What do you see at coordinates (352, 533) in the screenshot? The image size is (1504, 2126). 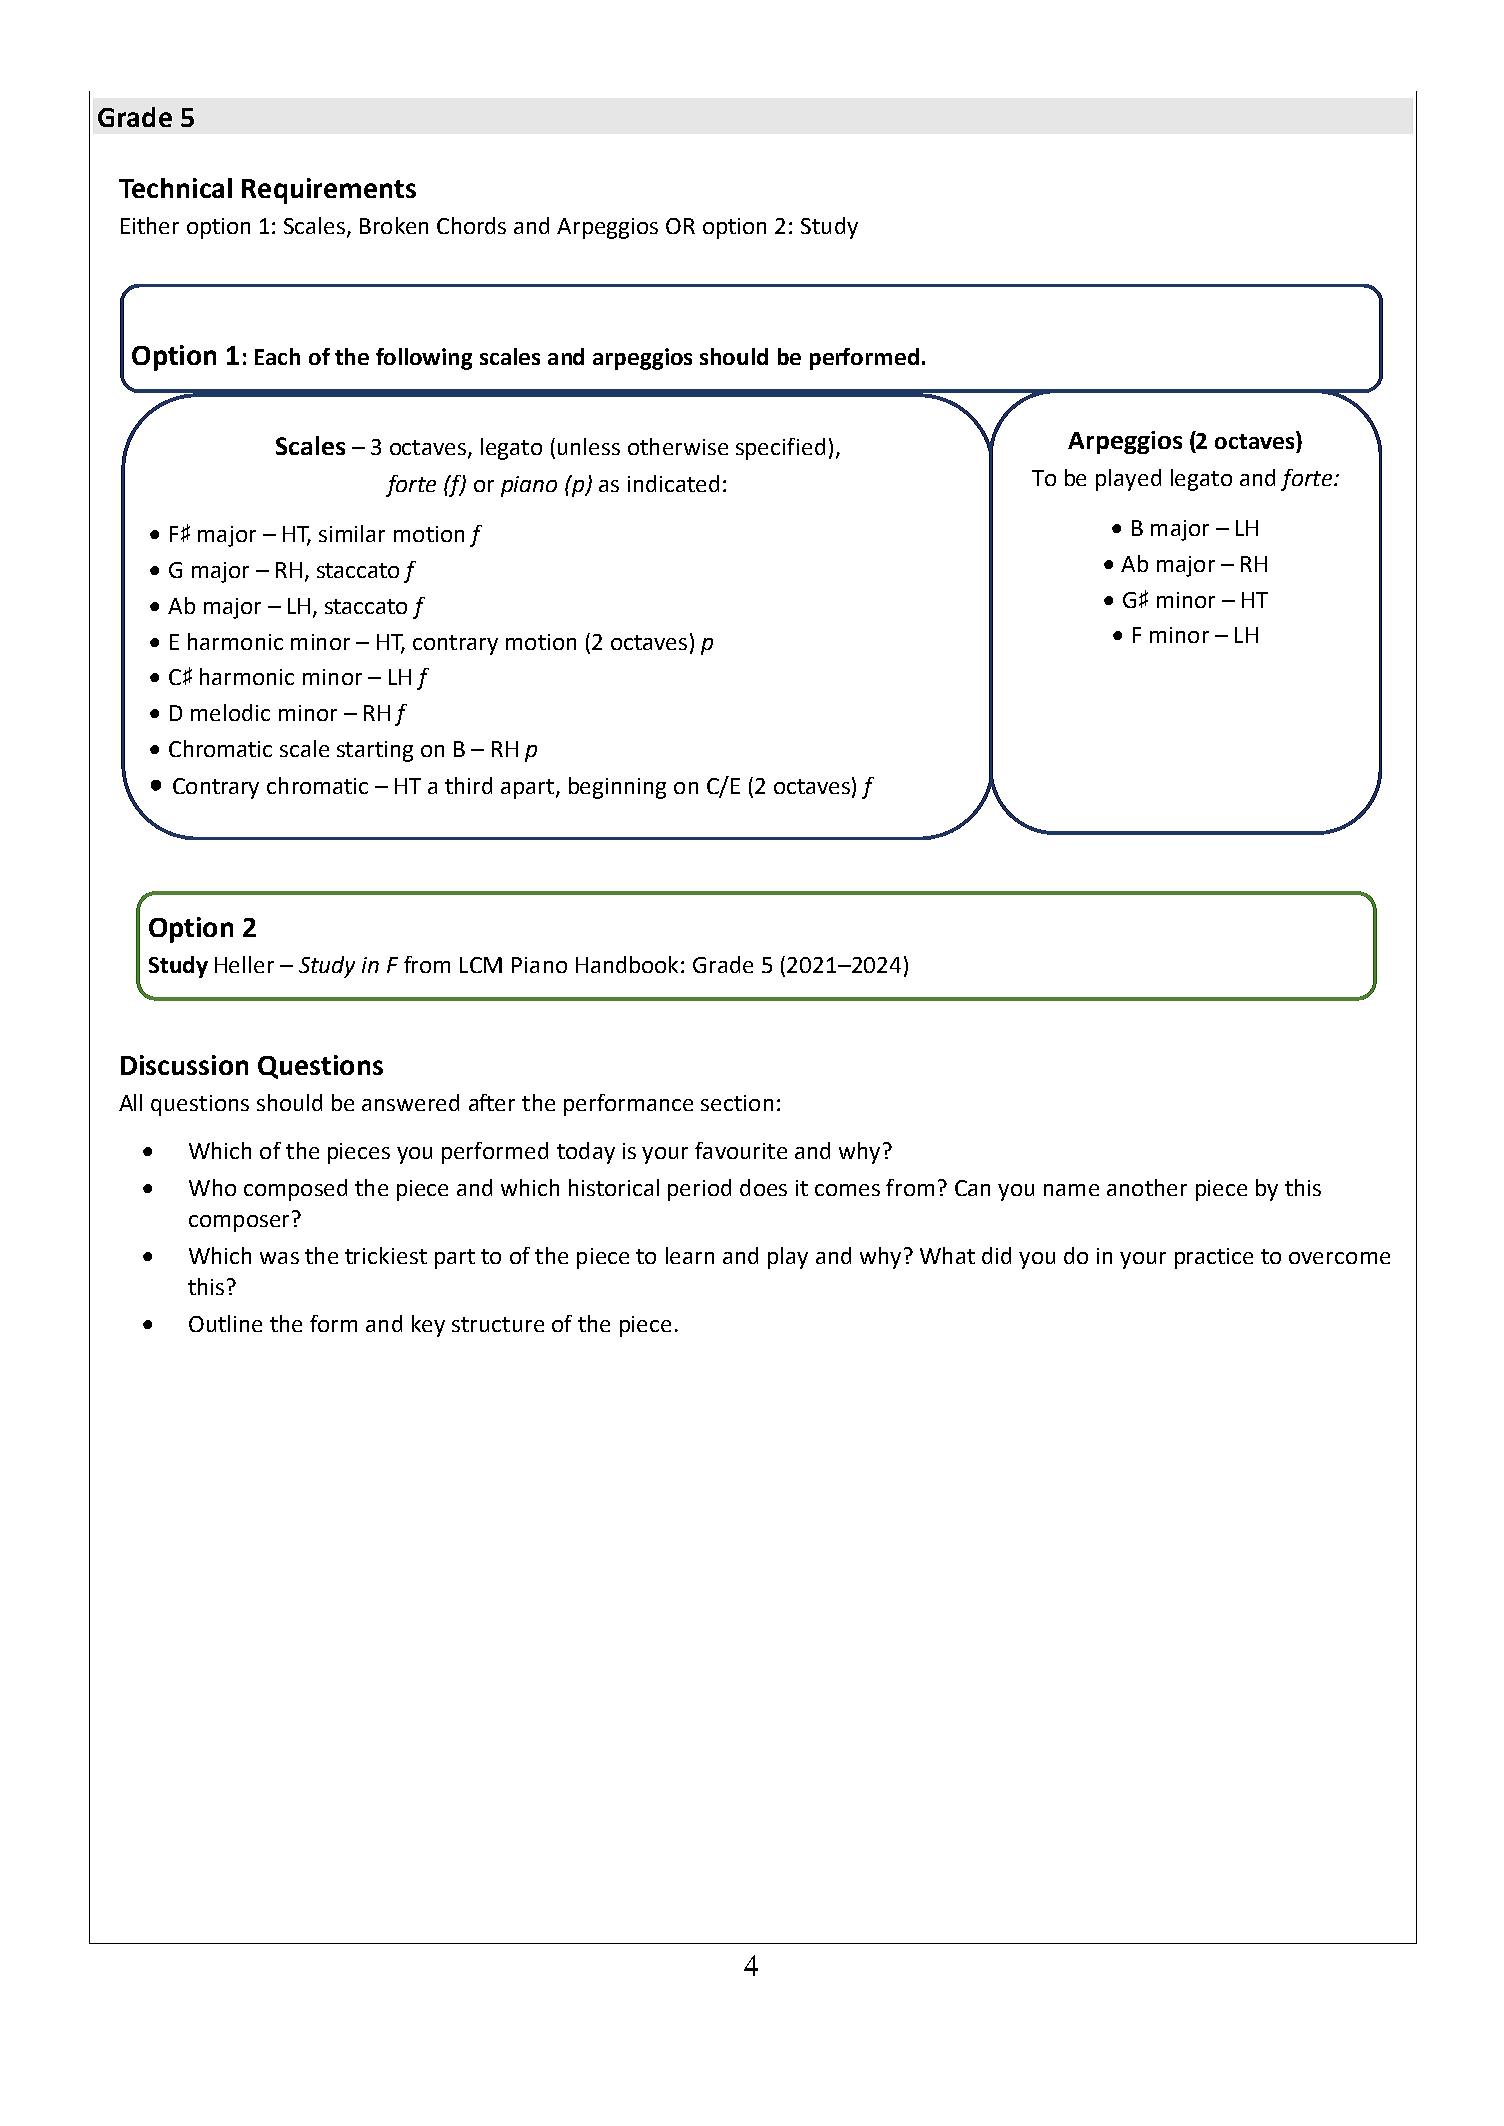 I see `similar` at bounding box center [352, 533].
